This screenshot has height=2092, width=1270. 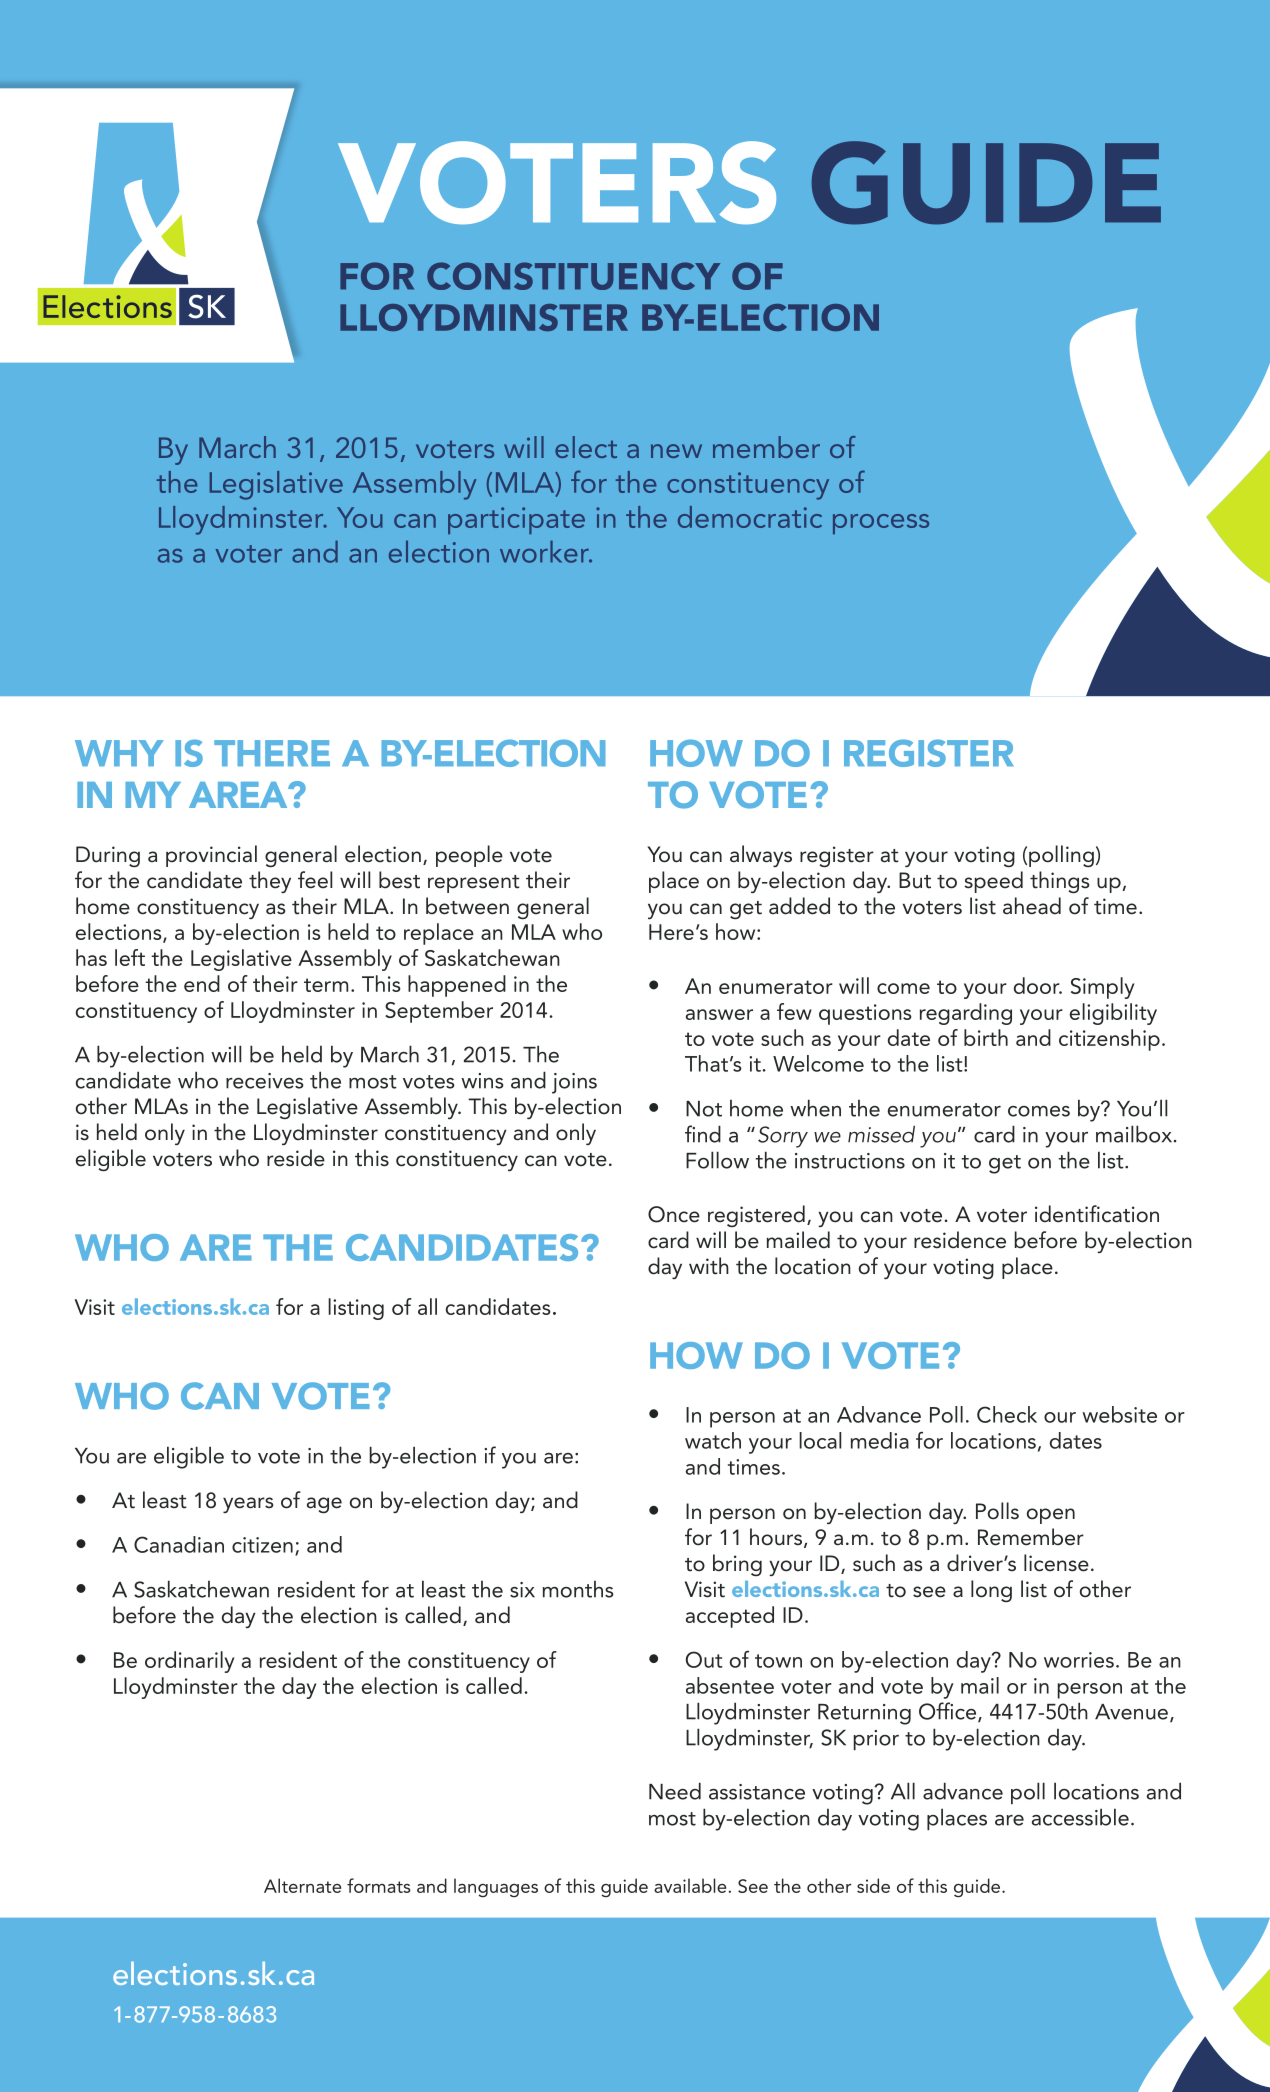 What do you see at coordinates (516, 520) in the screenshot?
I see `participate` at bounding box center [516, 520].
